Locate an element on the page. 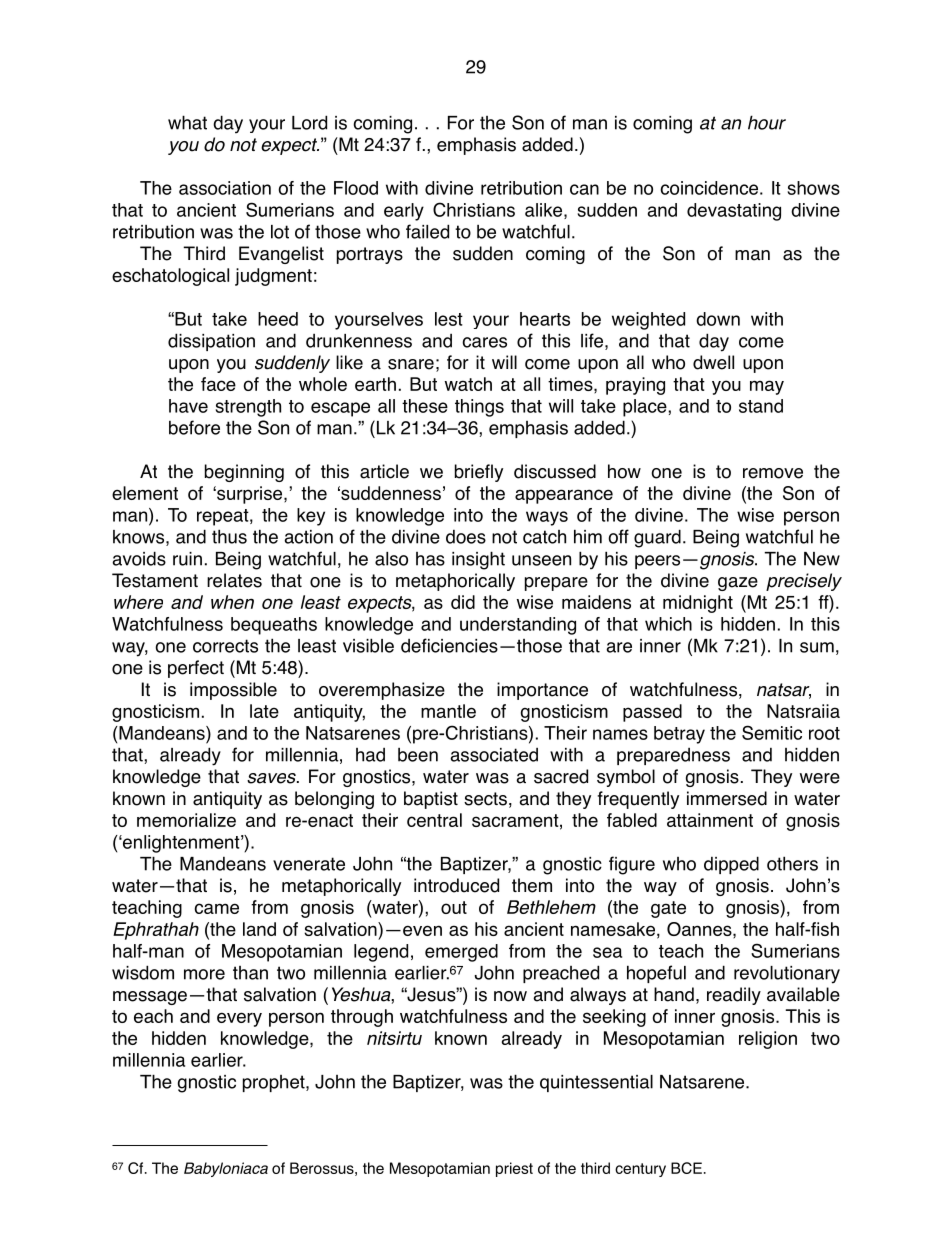  association is located at coordinates (225, 188).
